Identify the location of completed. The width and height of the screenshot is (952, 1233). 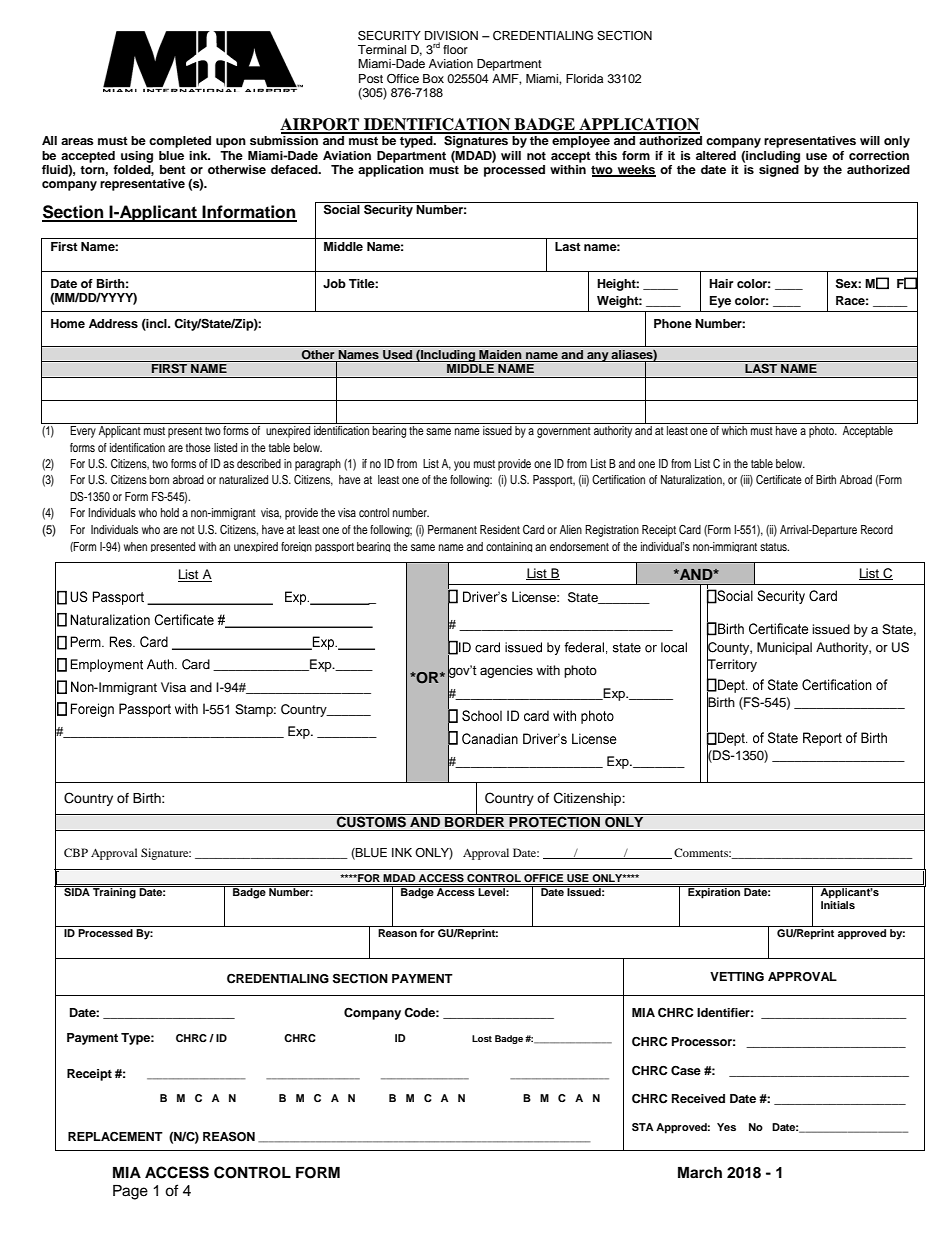
(180, 142).
